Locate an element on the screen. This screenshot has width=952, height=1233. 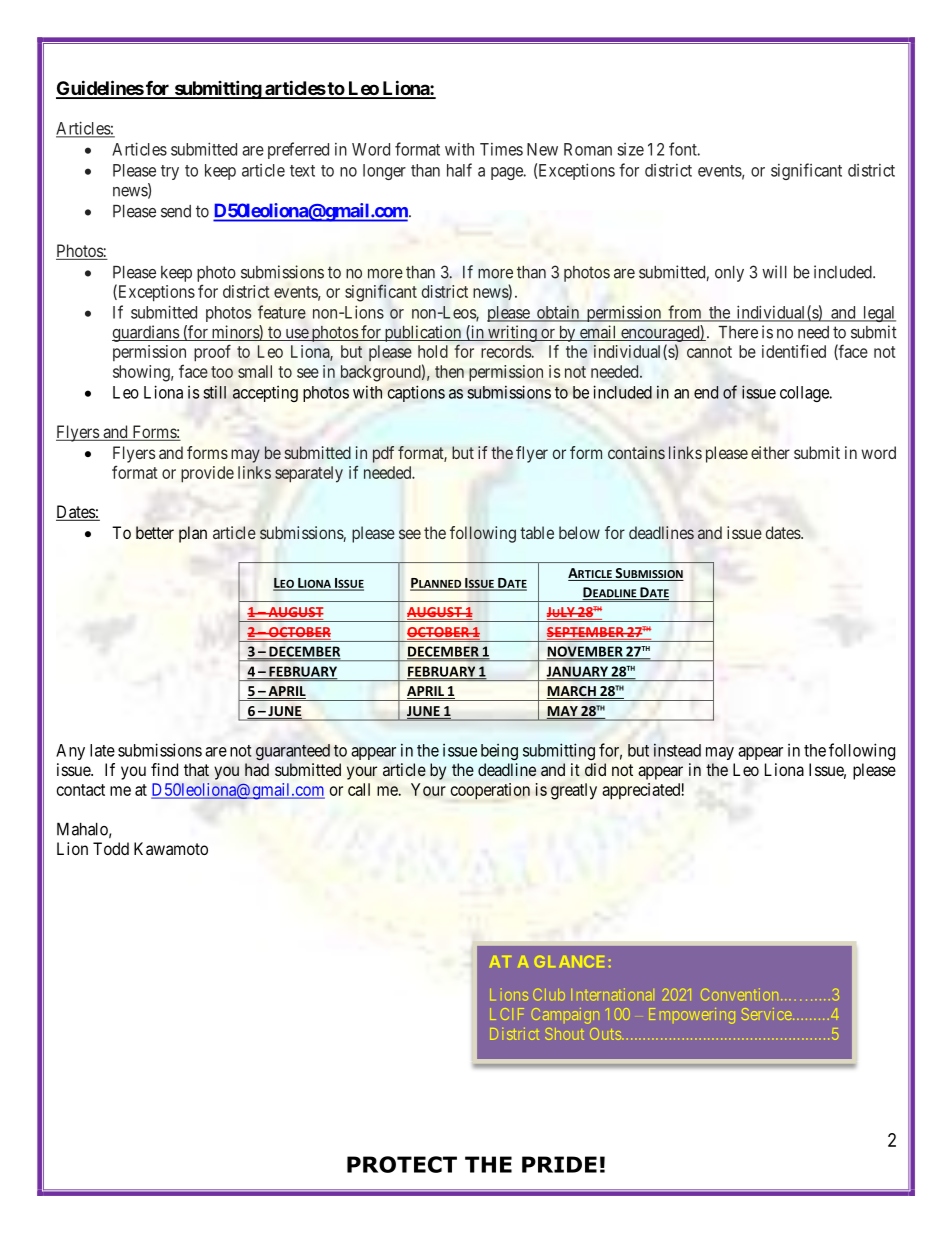
greatly is located at coordinates (574, 791).
